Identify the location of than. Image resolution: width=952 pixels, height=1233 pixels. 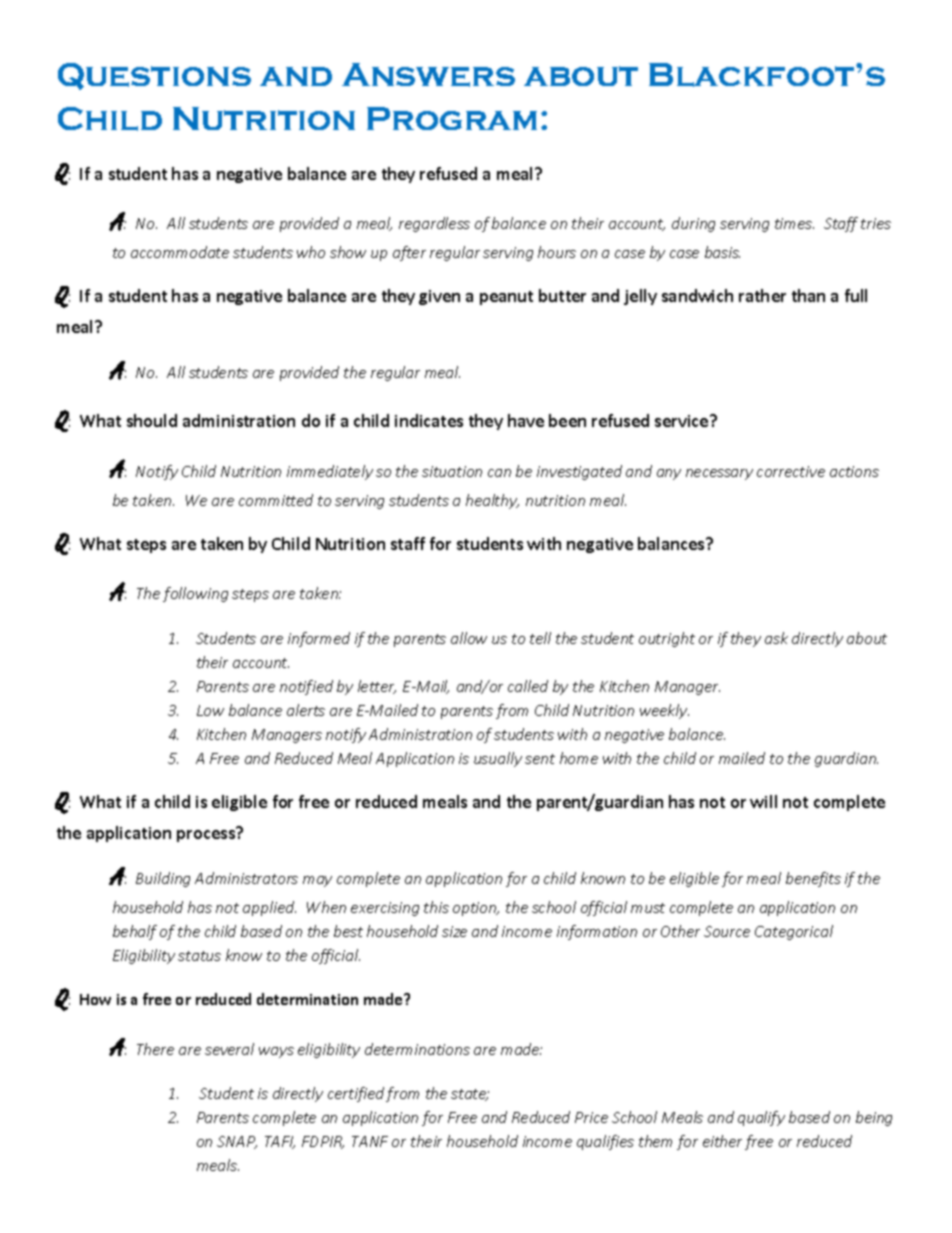
(808, 295).
